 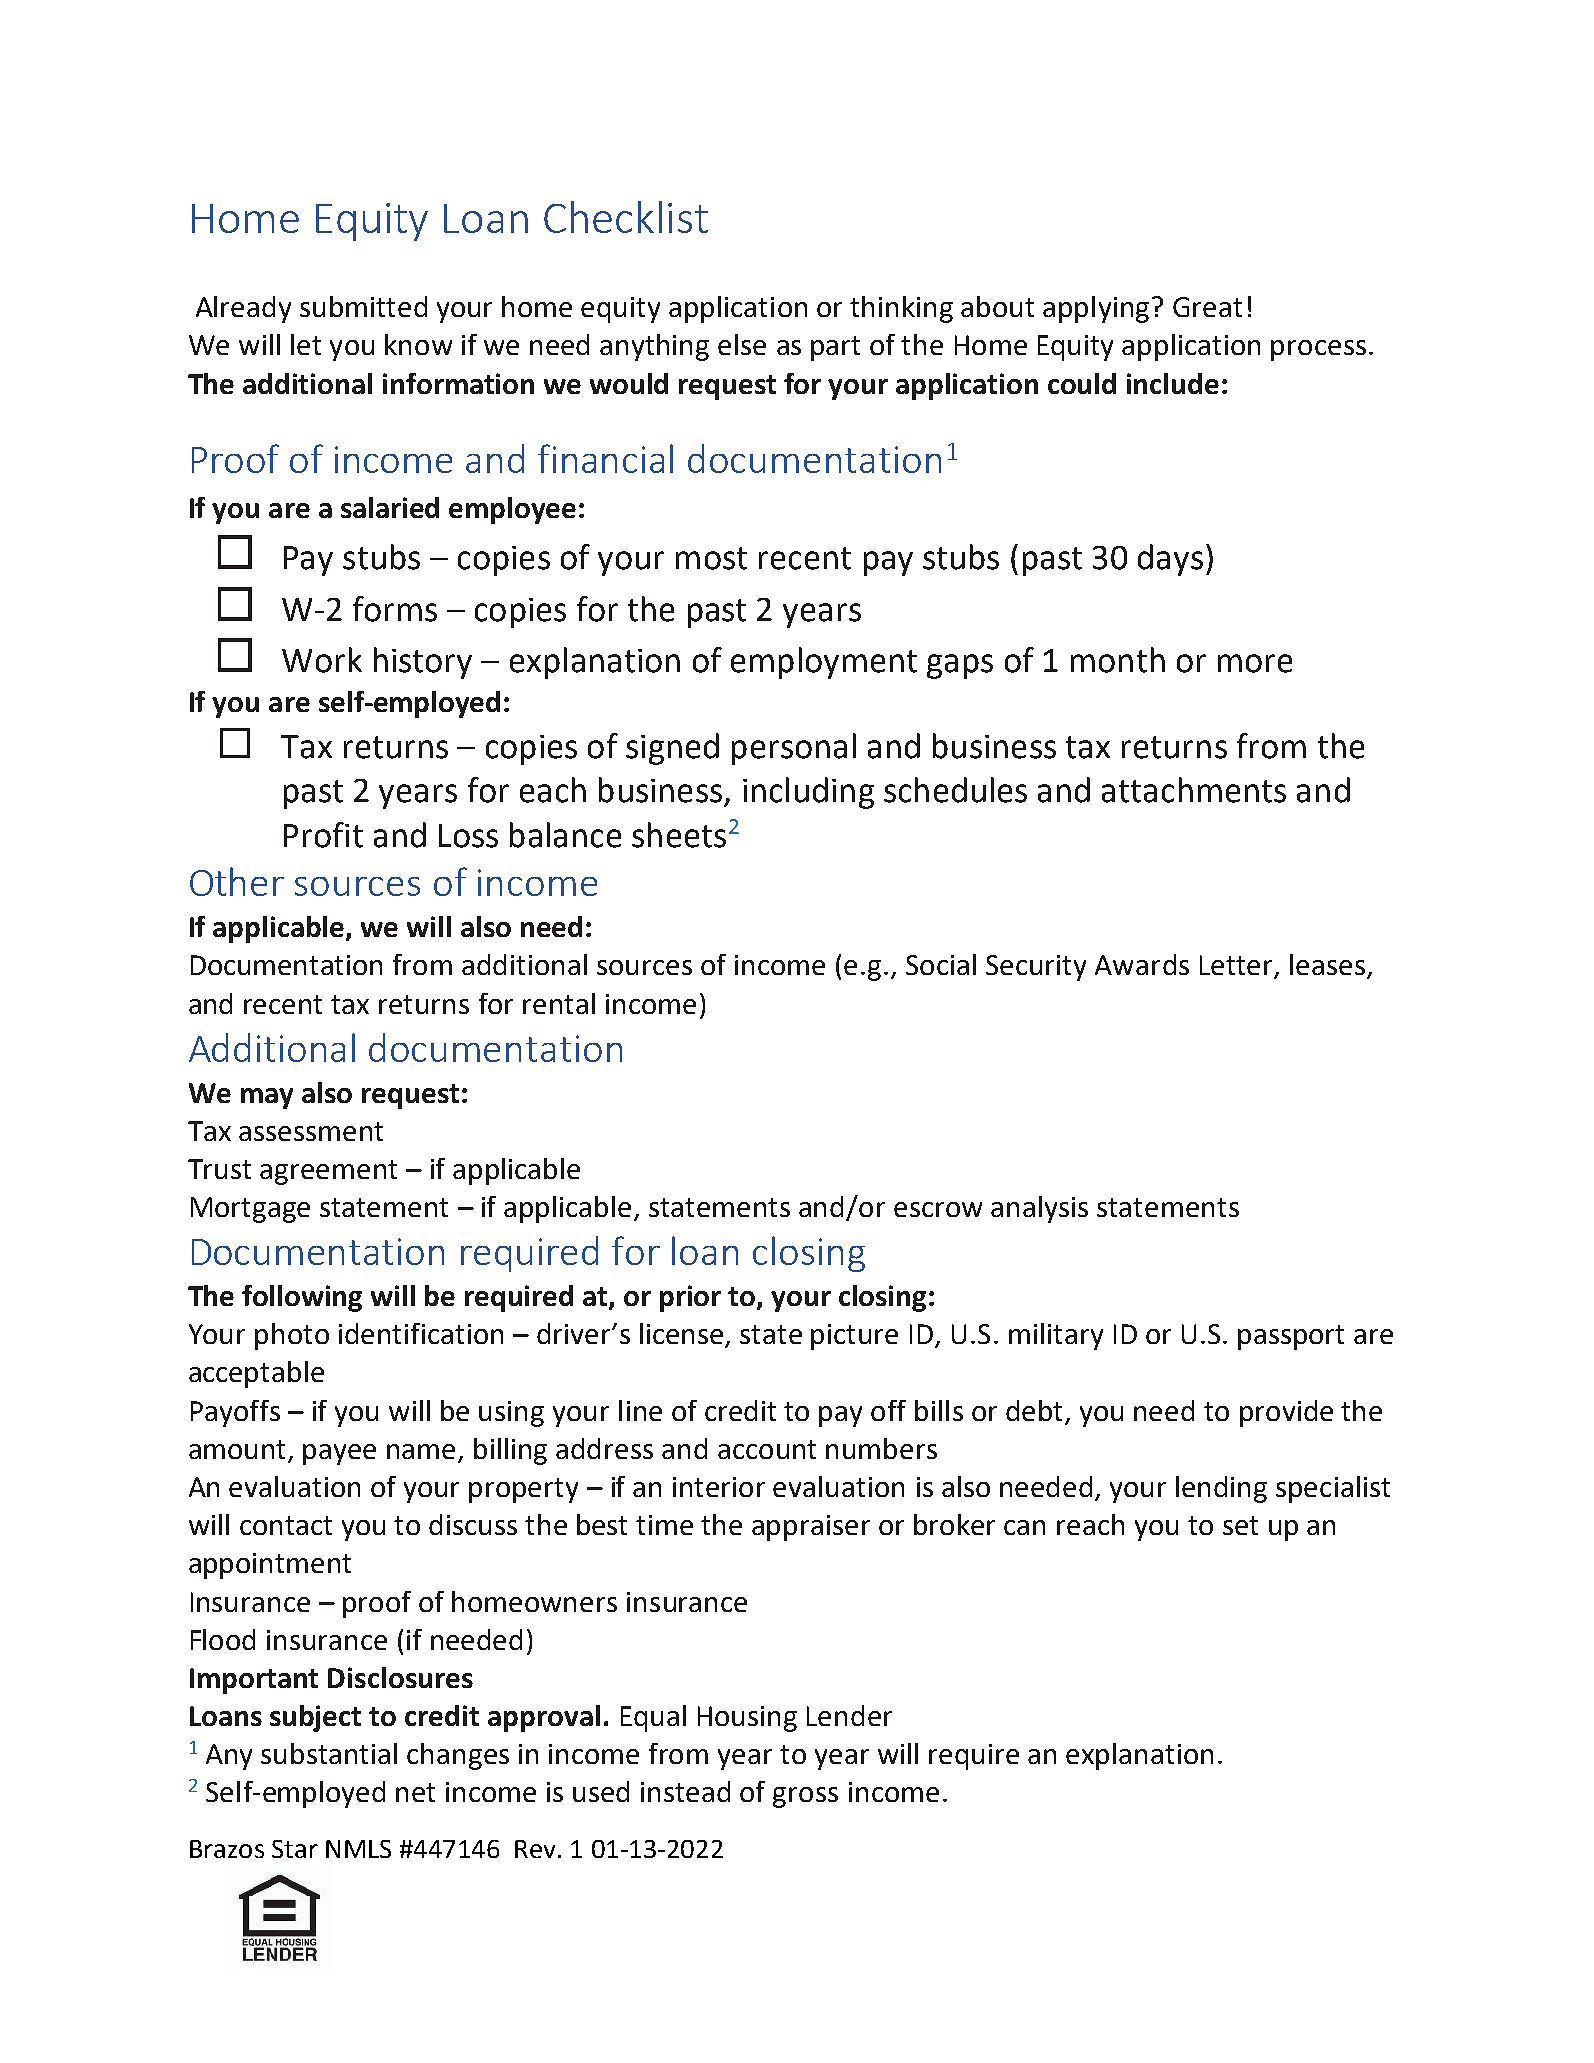 What do you see at coordinates (328, 1172) in the screenshot?
I see `agreement` at bounding box center [328, 1172].
